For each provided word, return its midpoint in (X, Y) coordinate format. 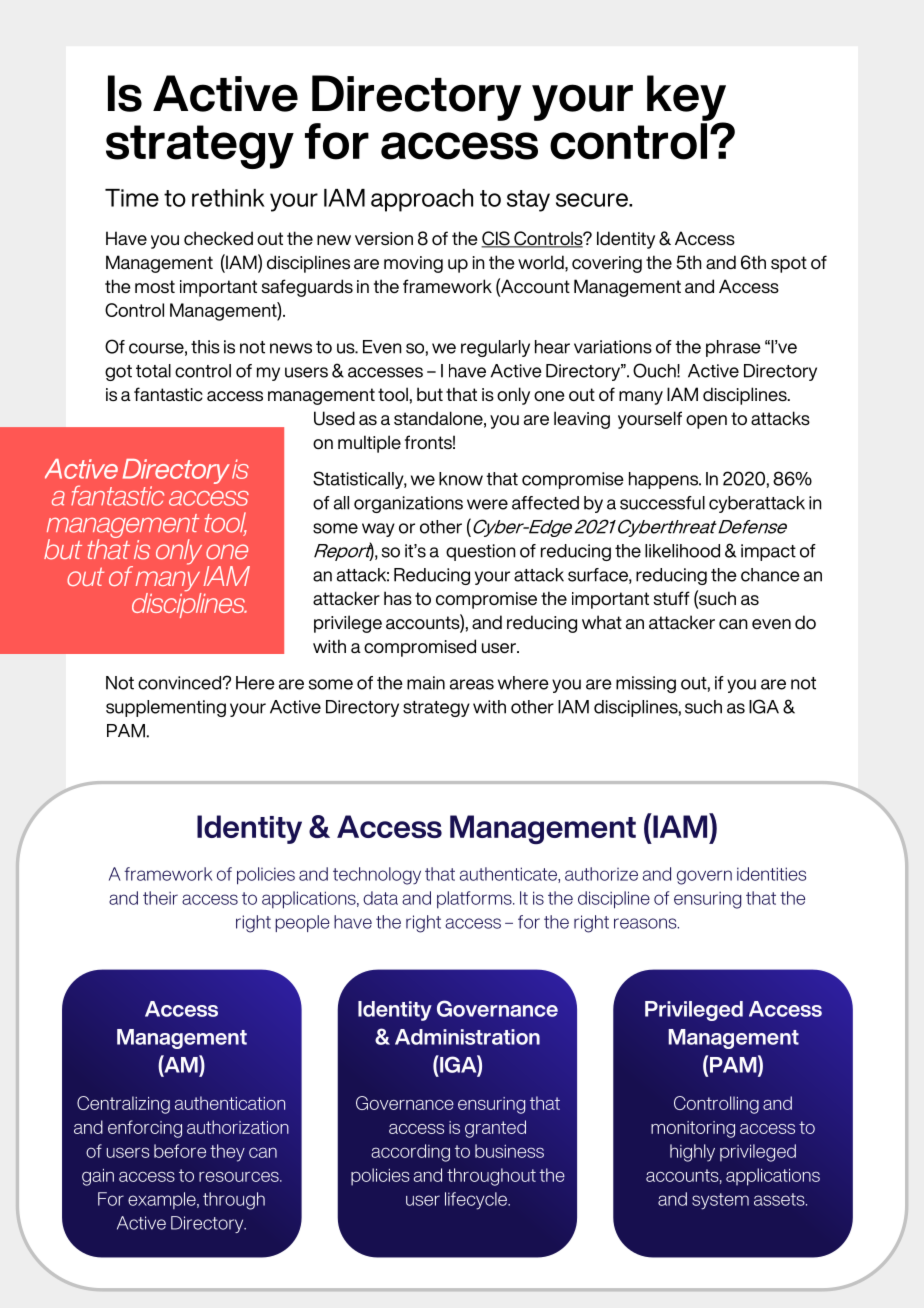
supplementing (166, 708)
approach (422, 200)
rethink (228, 198)
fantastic (168, 394)
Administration (467, 1037)
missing (646, 684)
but (430, 394)
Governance (497, 1008)
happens (664, 480)
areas (472, 684)
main (426, 683)
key (686, 99)
